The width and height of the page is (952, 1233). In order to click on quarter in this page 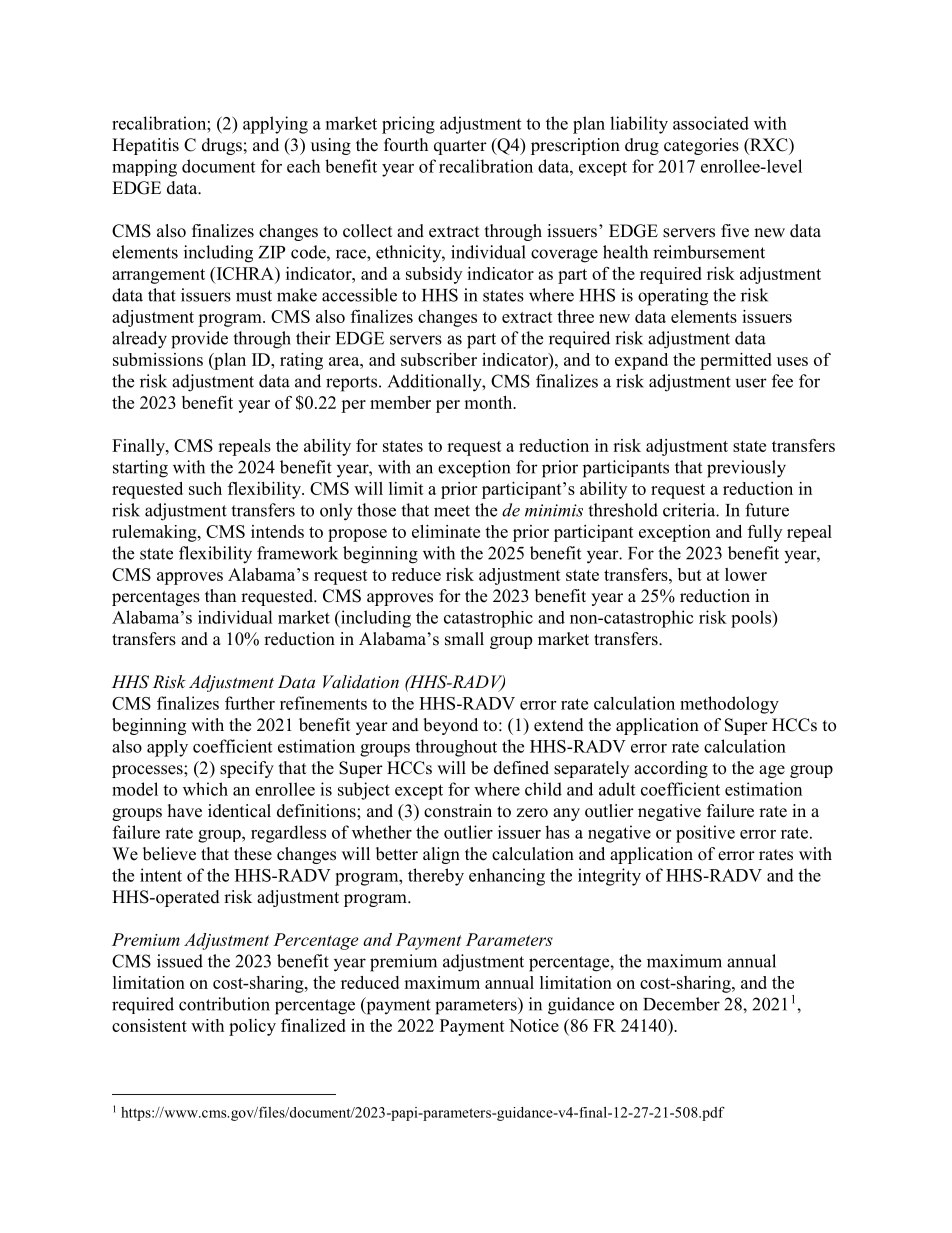, I will do `click(460, 147)`.
